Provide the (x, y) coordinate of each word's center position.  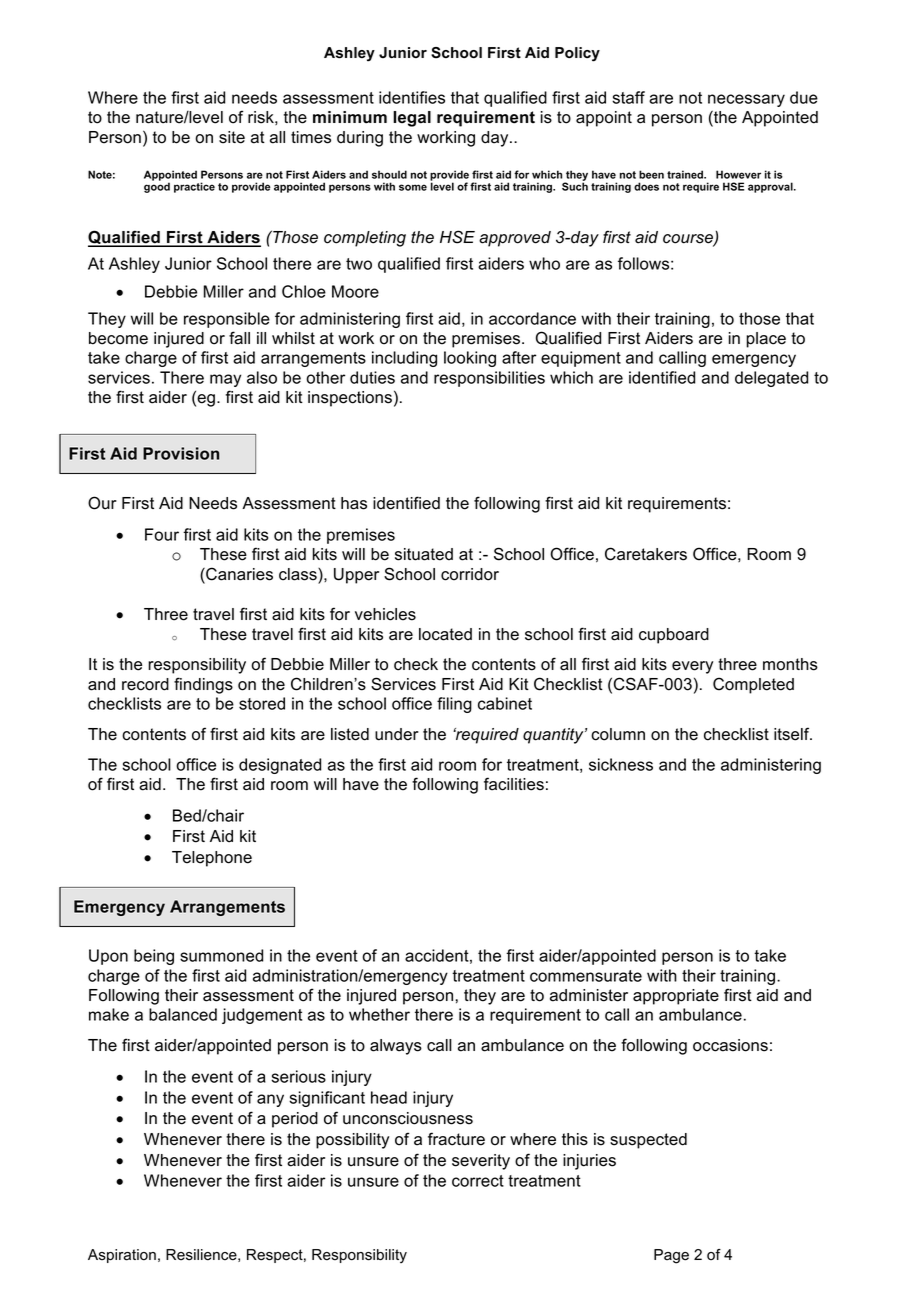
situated (424, 554)
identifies (412, 97)
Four (162, 534)
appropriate (676, 997)
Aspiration (122, 1256)
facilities (514, 784)
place (766, 340)
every (692, 667)
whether (379, 1014)
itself (793, 734)
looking (470, 359)
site (232, 137)
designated (280, 766)
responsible (227, 320)
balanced (183, 1014)
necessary (746, 100)
